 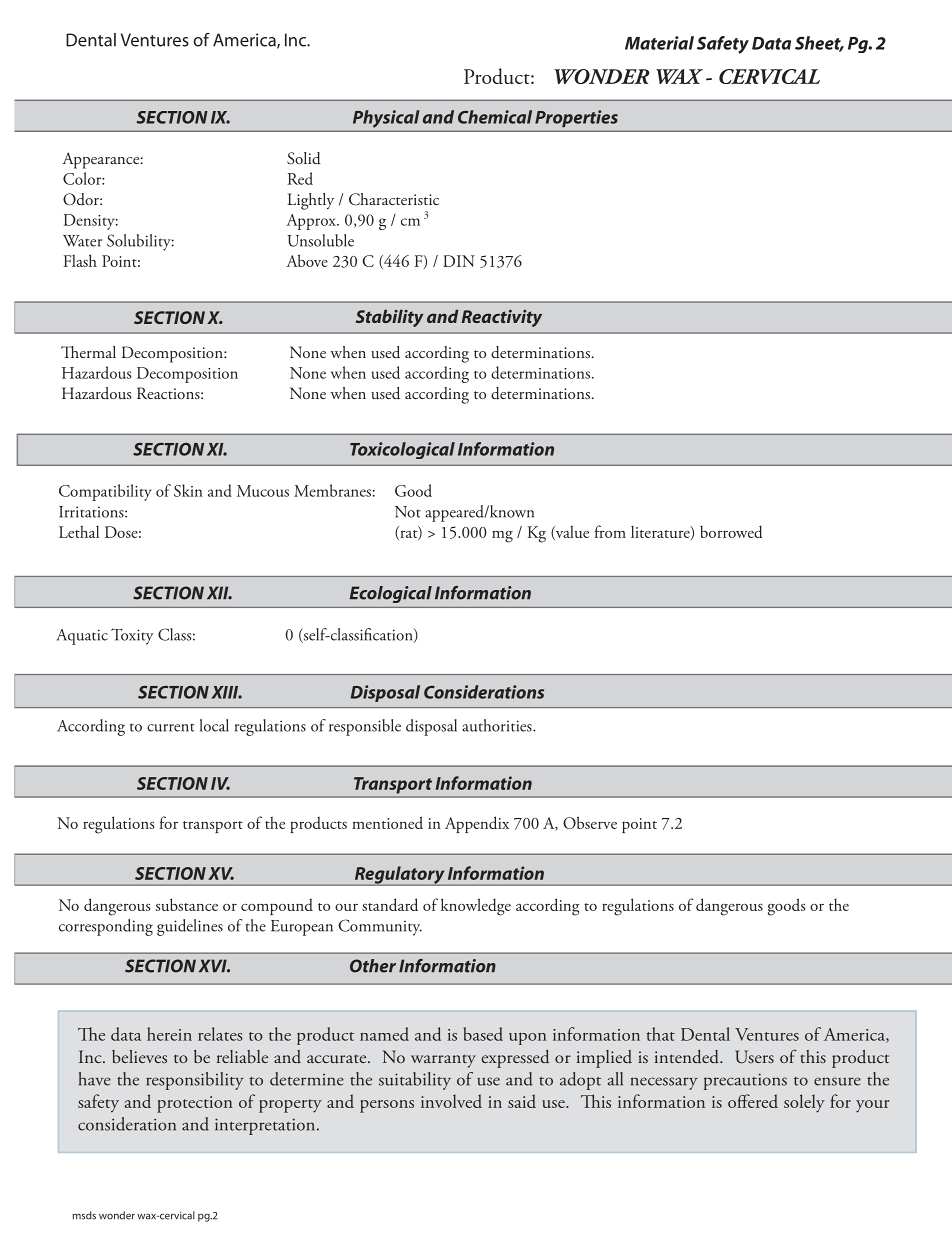 What do you see at coordinates (304, 158) in the screenshot?
I see `Solid` at bounding box center [304, 158].
